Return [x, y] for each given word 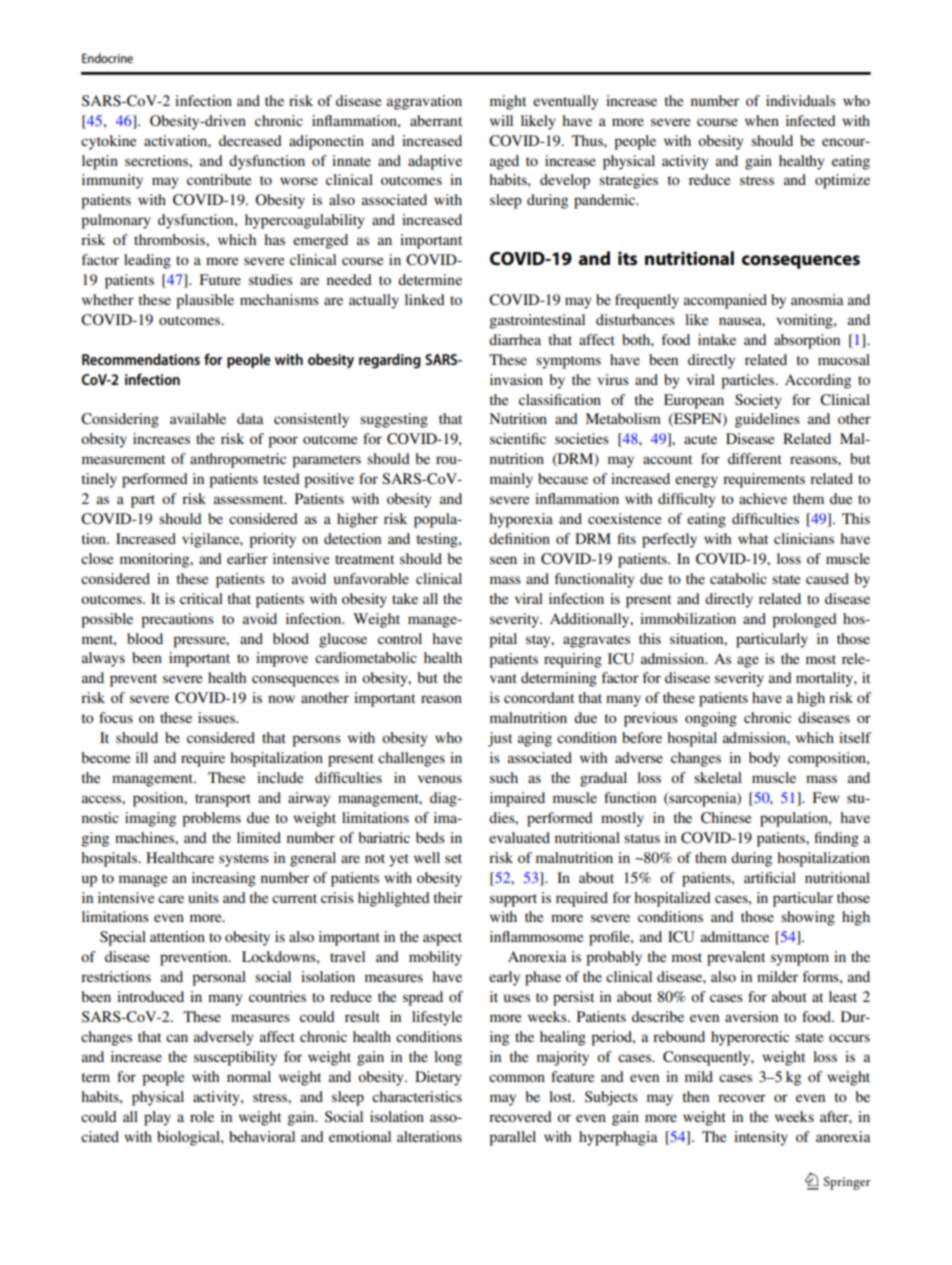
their [448, 897]
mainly [511, 480]
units [203, 897]
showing [808, 918]
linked [425, 299]
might [508, 102]
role [202, 1116]
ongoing [711, 719]
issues [217, 717]
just [500, 739]
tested [281, 478]
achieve [763, 498]
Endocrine [107, 58]
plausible [205, 301]
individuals [801, 100]
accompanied [725, 301]
